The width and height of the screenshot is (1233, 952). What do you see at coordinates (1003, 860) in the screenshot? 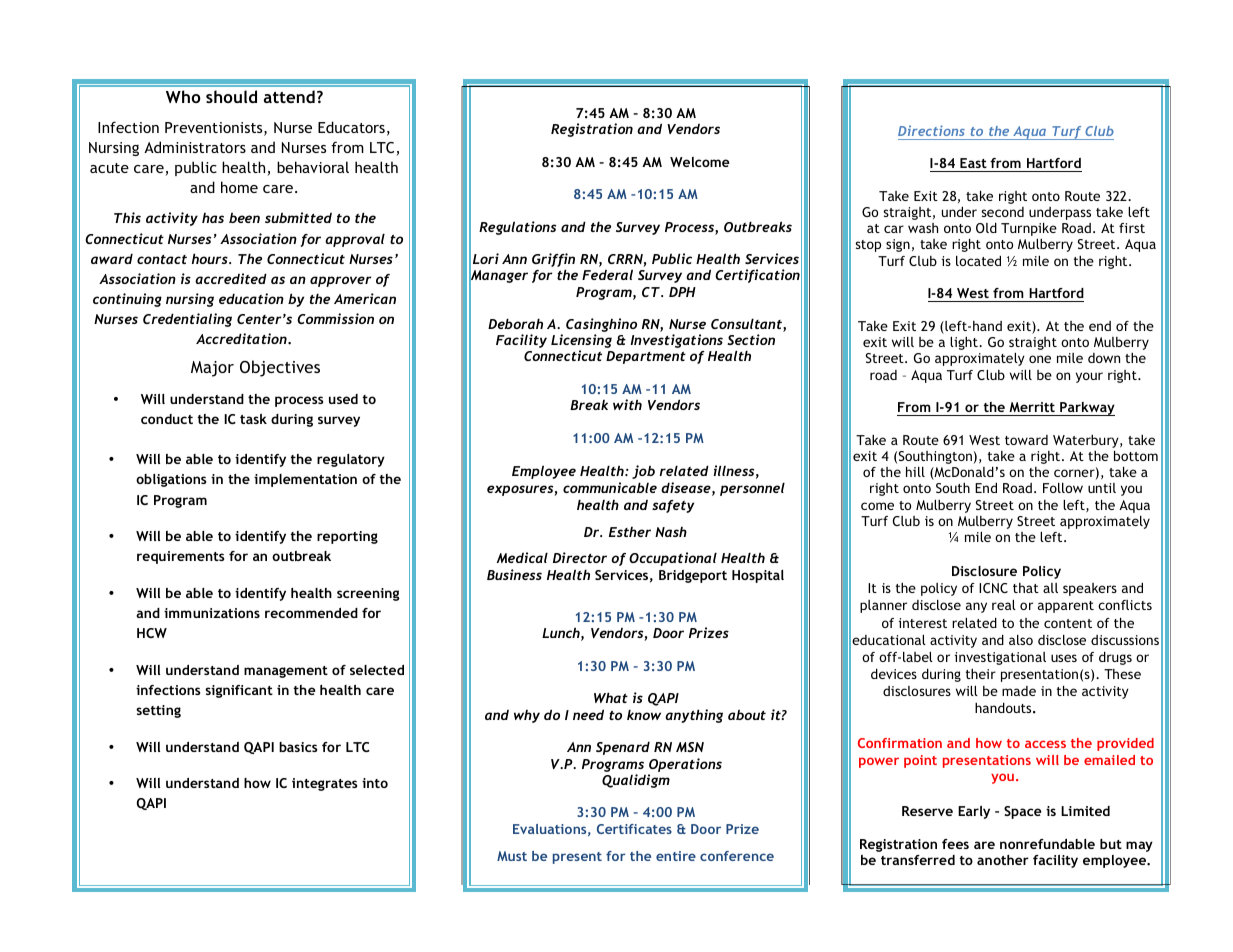
I see `another` at bounding box center [1003, 860].
